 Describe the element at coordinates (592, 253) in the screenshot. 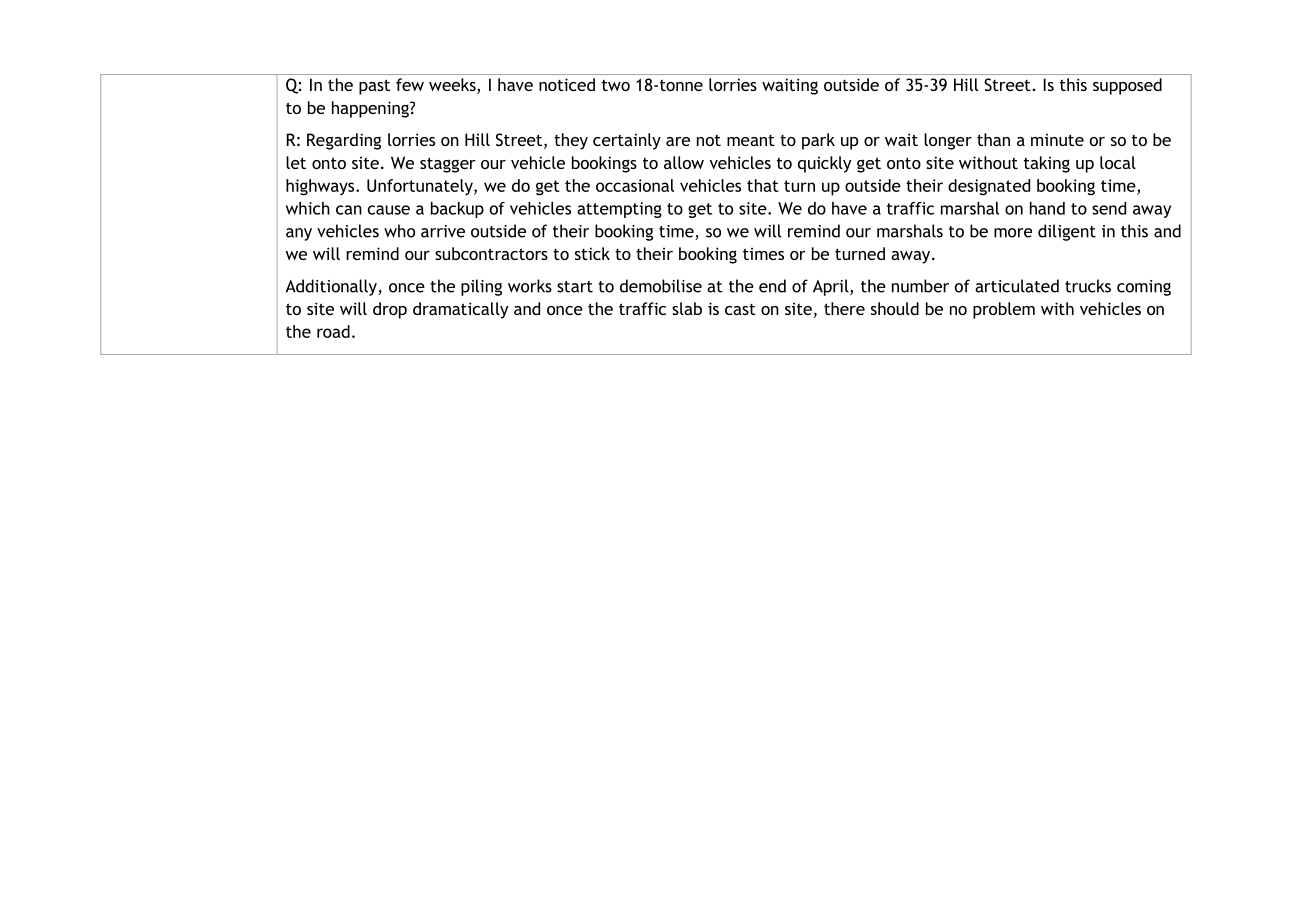

I see `stick` at that location.
